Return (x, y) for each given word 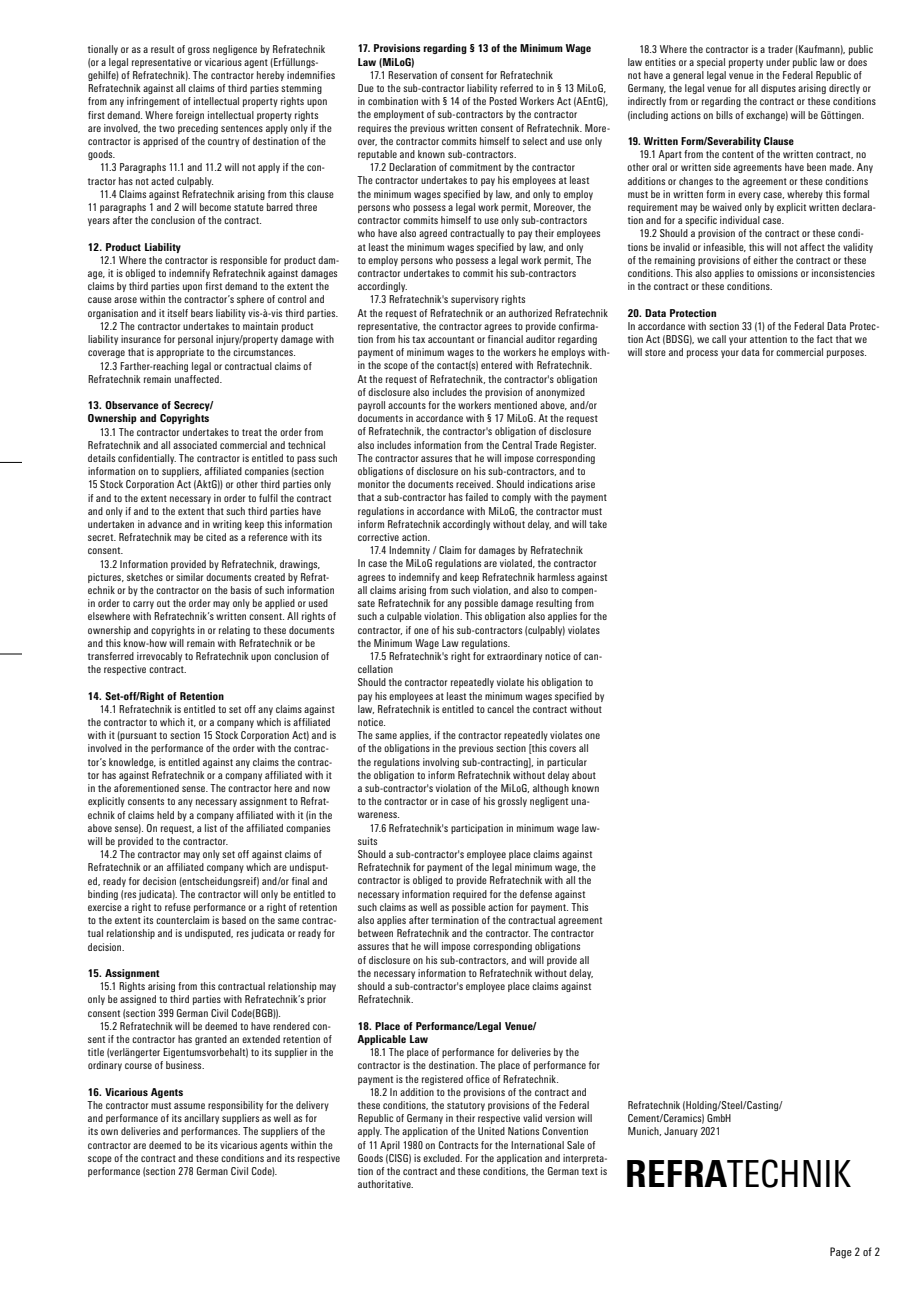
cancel (500, 709)
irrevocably (159, 657)
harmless (556, 577)
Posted (503, 101)
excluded (442, 1158)
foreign (190, 116)
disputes (778, 89)
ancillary (201, 1119)
